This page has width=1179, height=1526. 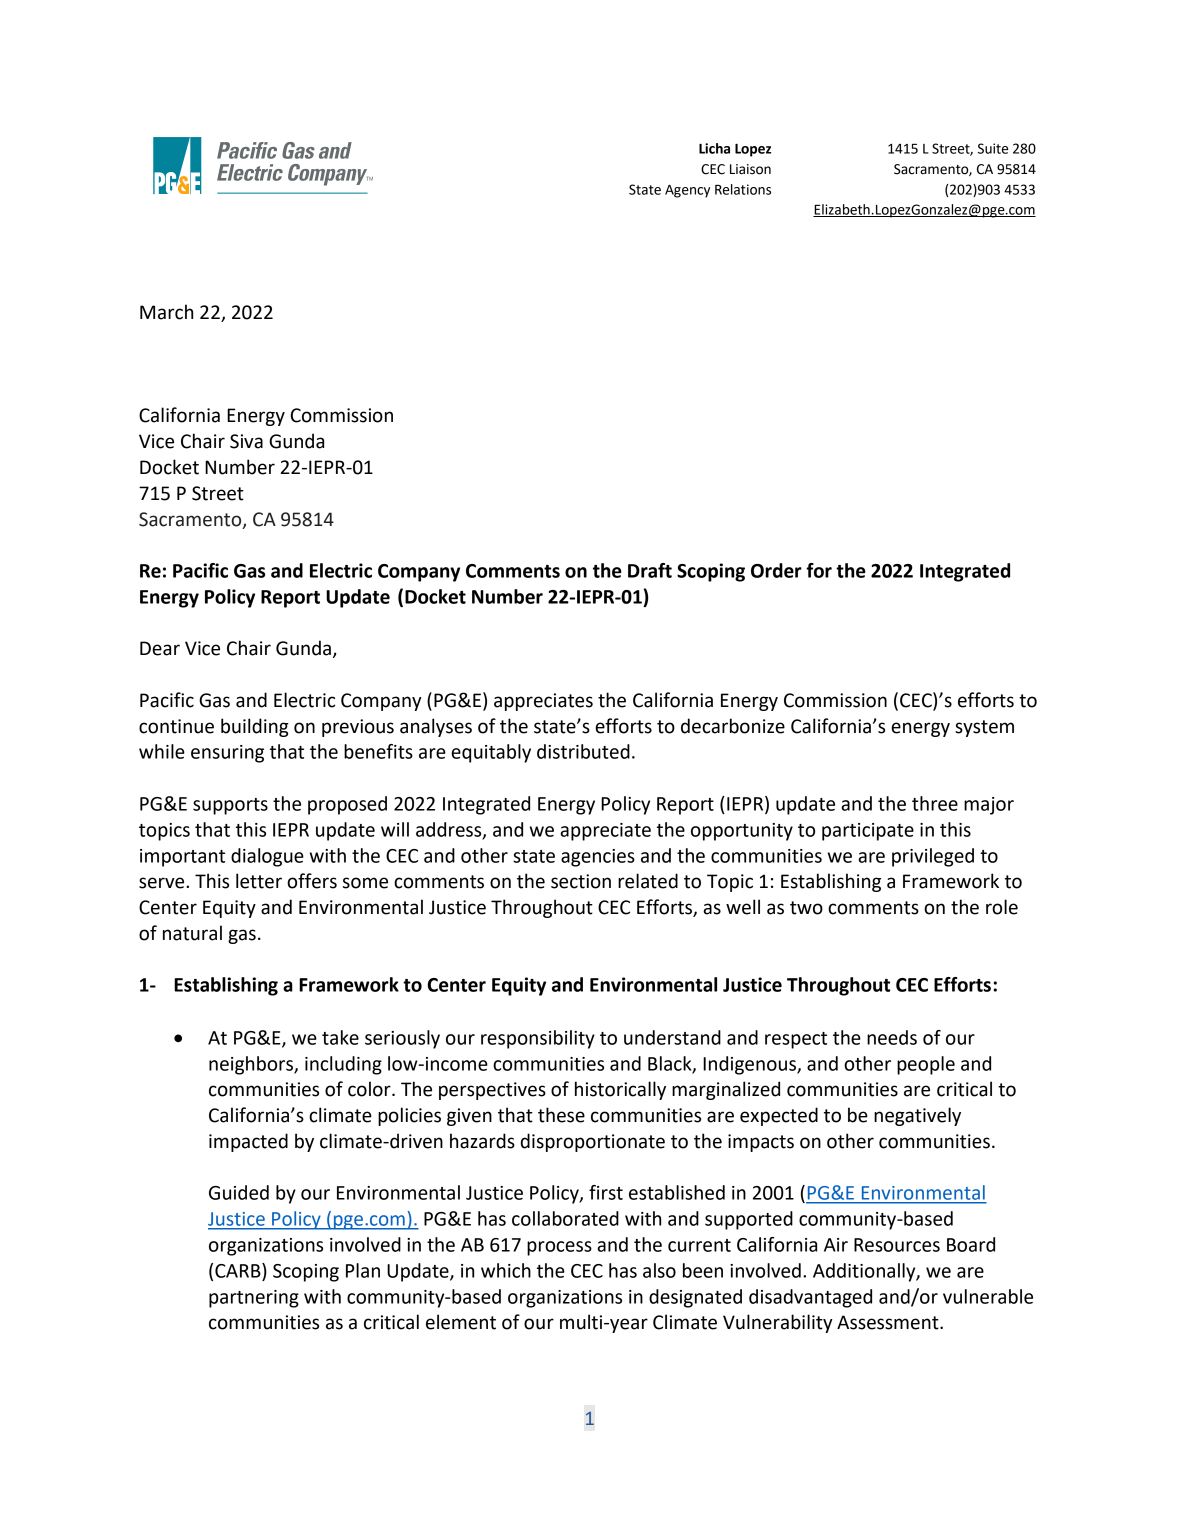 What do you see at coordinates (259, 881) in the page?
I see `letter` at bounding box center [259, 881].
